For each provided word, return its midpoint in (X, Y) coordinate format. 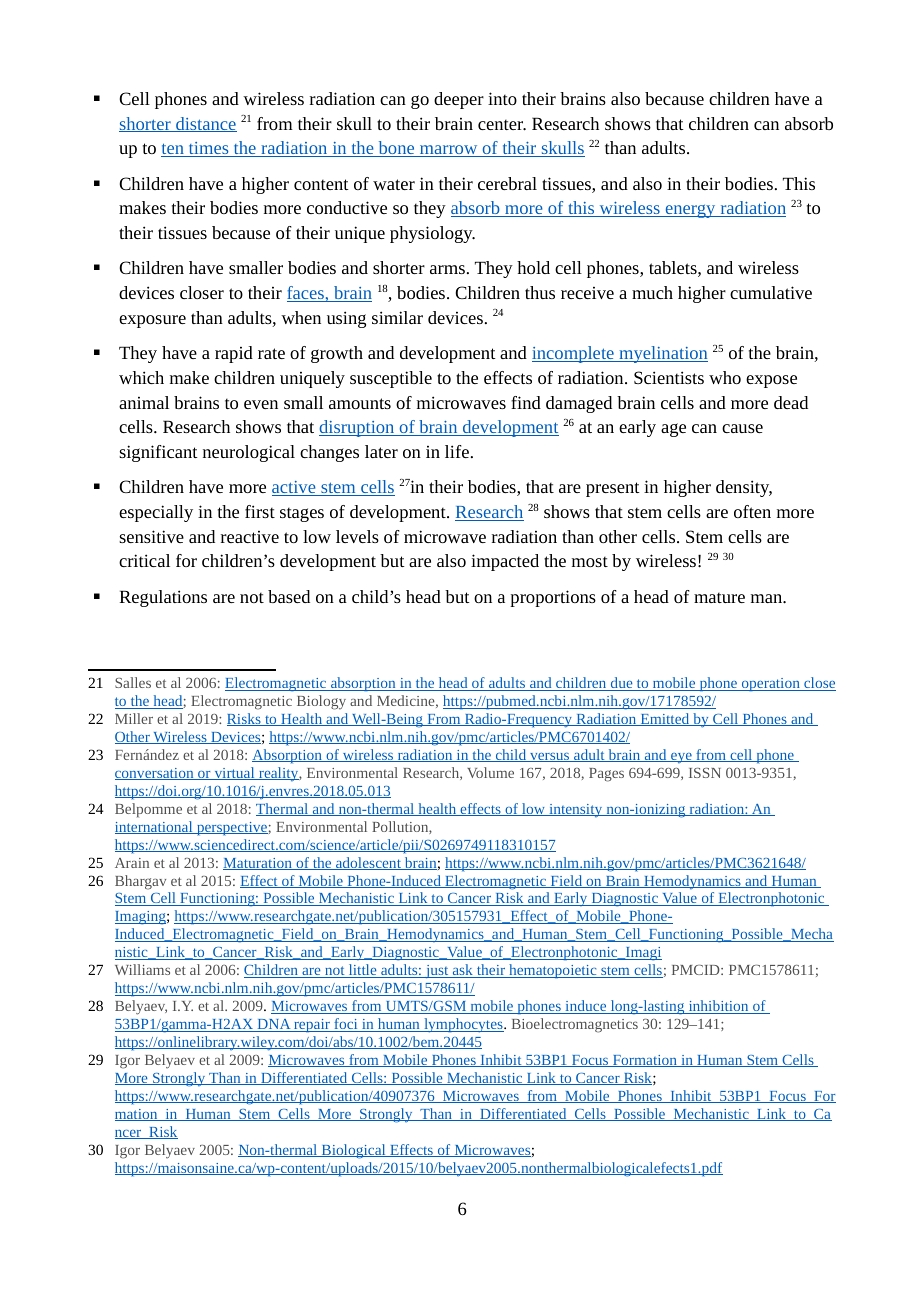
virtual (234, 773)
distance (205, 124)
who (725, 377)
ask (462, 971)
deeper (459, 100)
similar (397, 317)
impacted (505, 562)
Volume (490, 772)
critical (144, 560)
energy (690, 211)
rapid (234, 354)
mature (719, 597)
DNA (274, 1025)
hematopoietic (553, 971)
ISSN (705, 773)
